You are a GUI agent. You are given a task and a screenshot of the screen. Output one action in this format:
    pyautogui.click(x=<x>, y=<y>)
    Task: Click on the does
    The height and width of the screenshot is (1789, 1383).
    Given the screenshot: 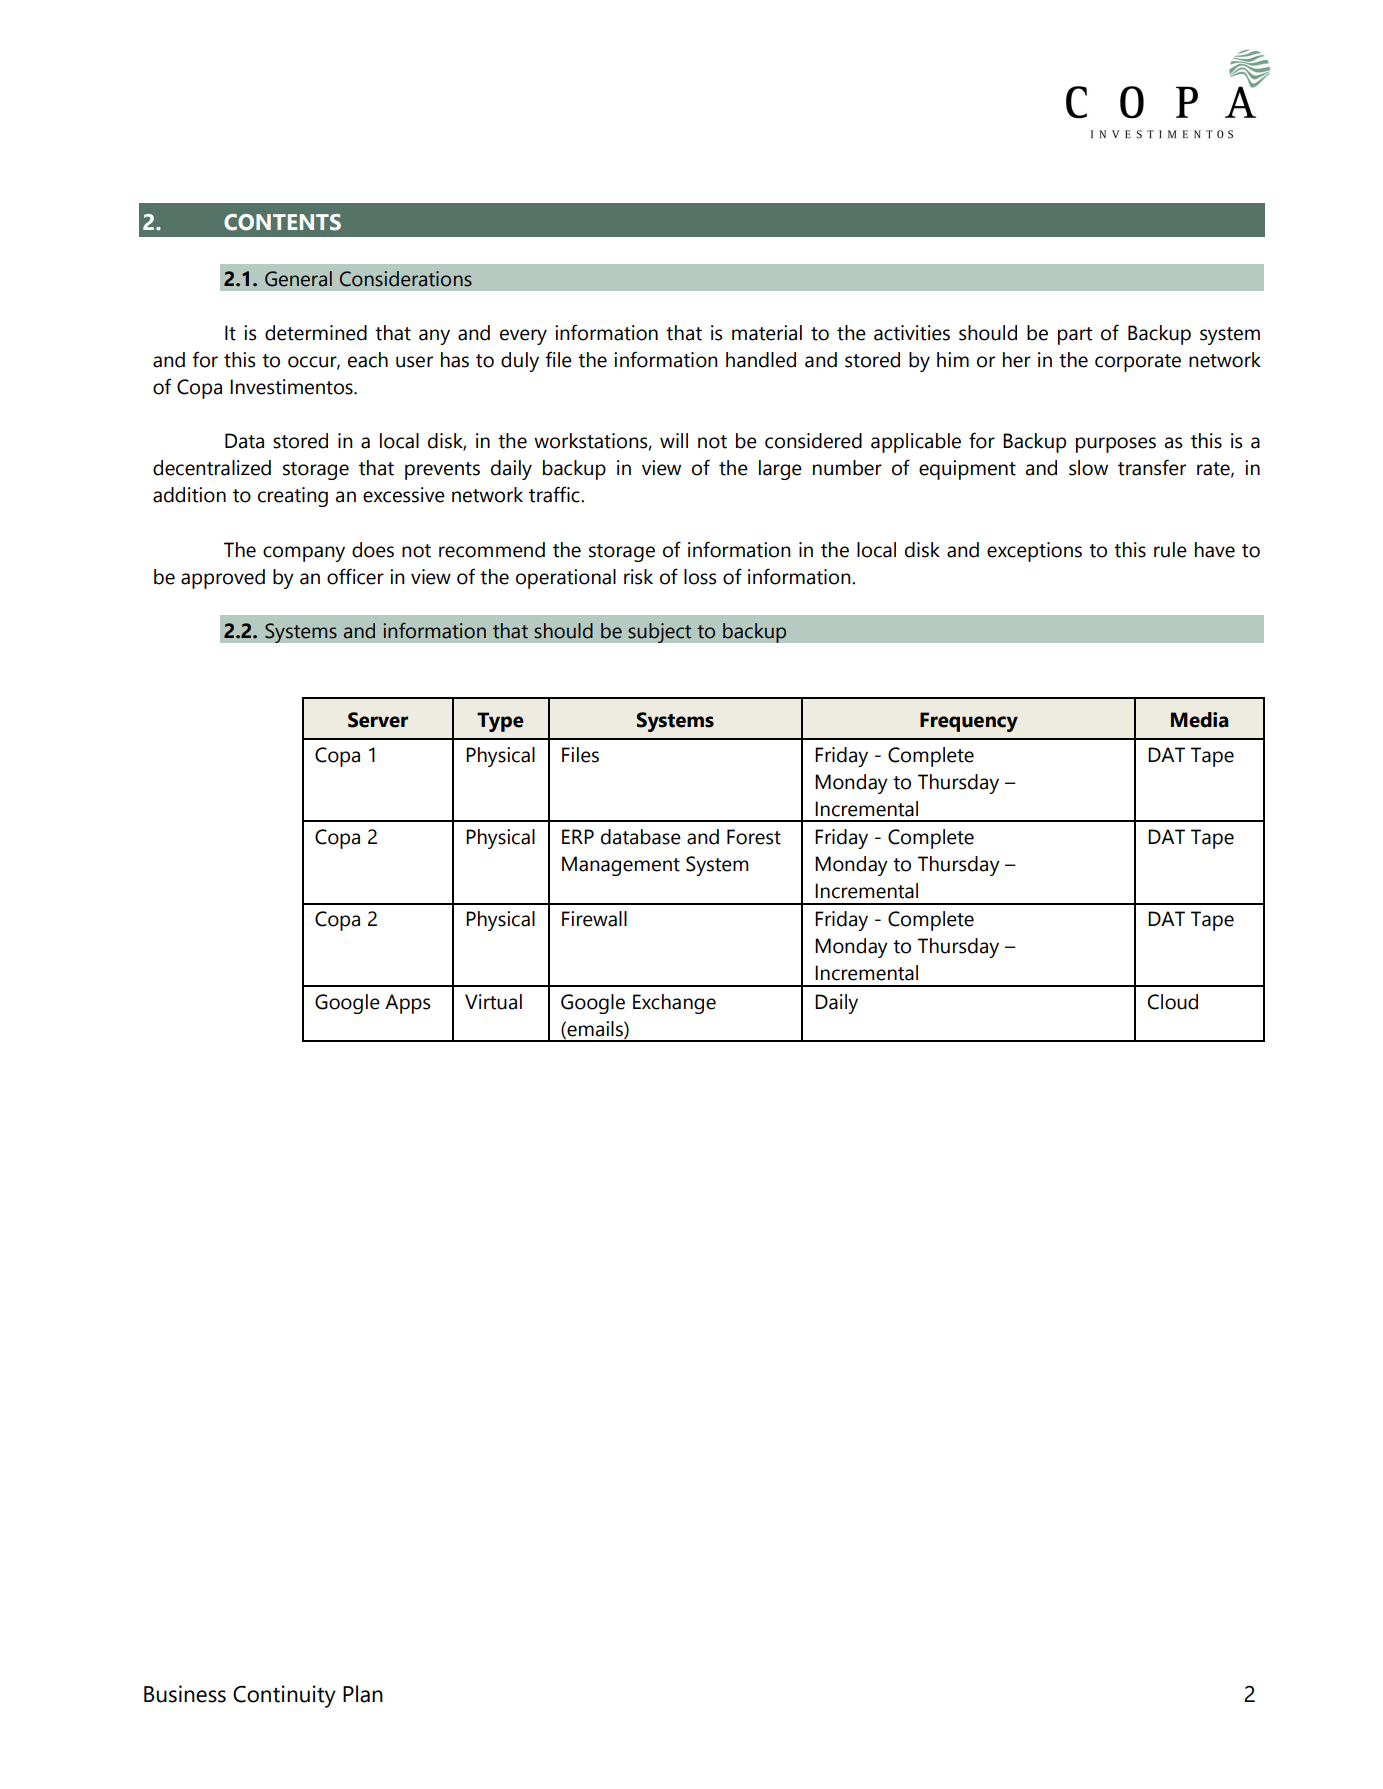 What is the action you would take?
    pyautogui.click(x=373, y=550)
